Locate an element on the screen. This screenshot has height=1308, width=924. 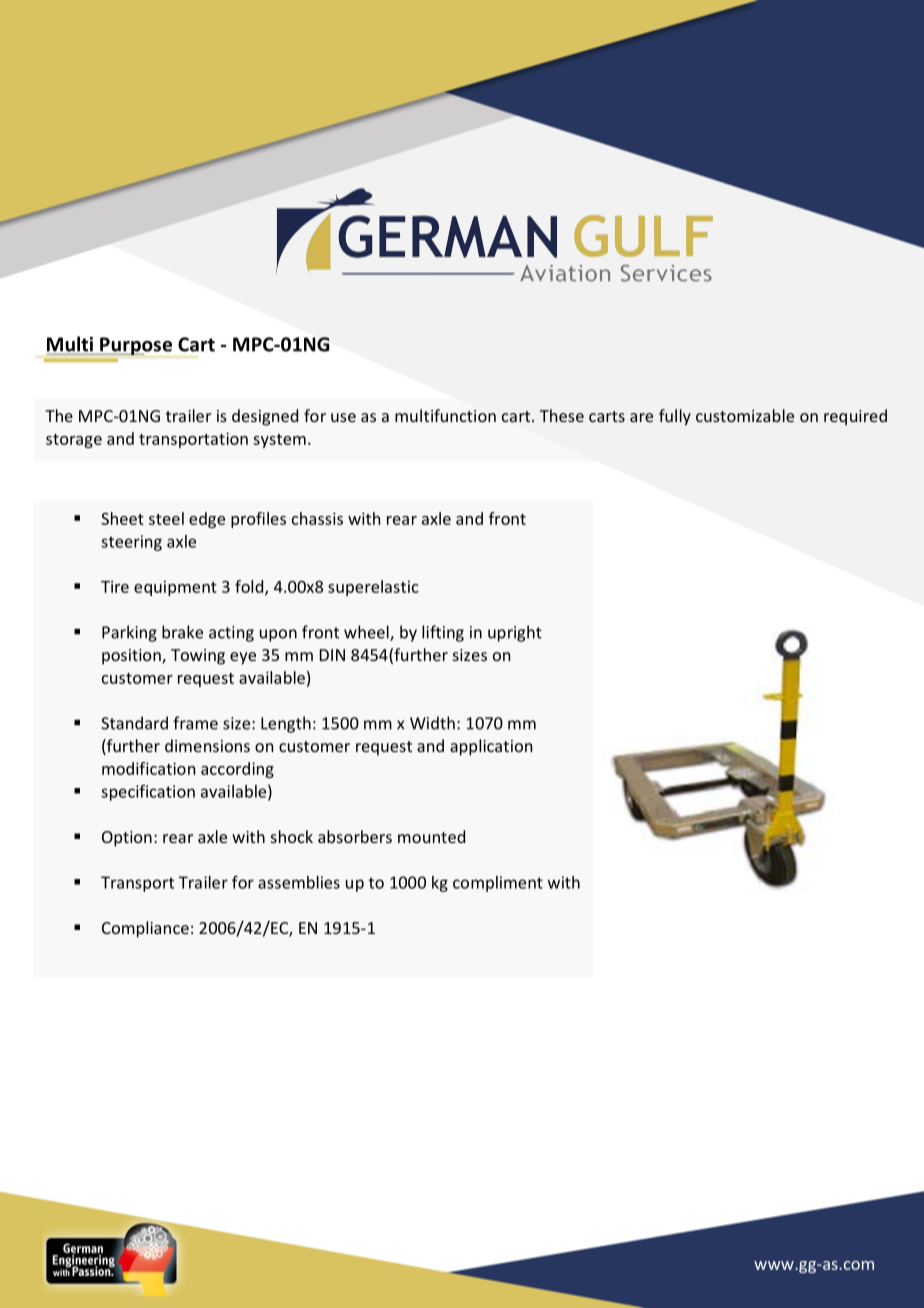
Width is located at coordinates (432, 723).
